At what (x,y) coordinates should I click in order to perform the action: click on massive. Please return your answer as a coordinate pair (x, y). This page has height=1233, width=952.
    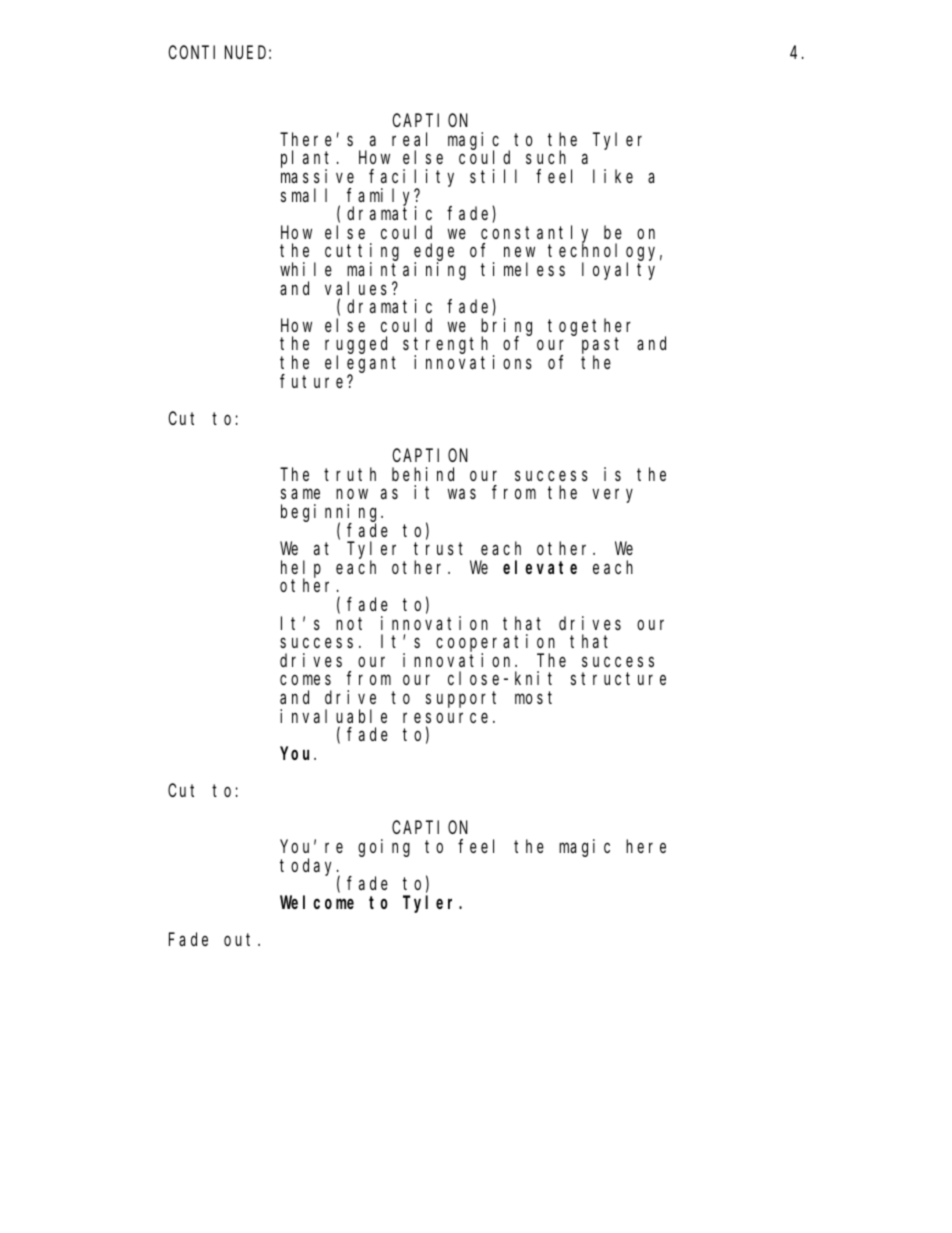
    Looking at the image, I should click on (317, 176).
